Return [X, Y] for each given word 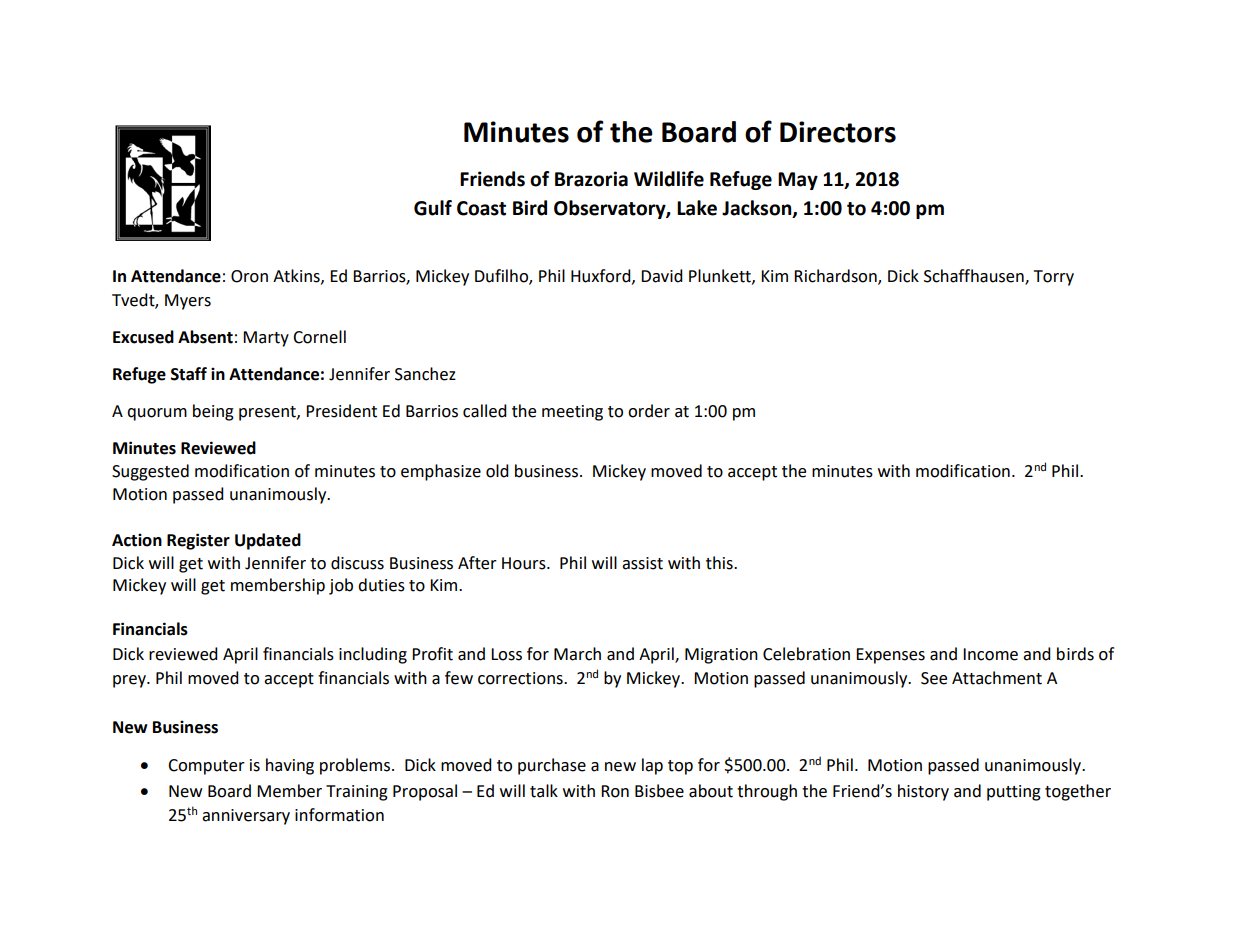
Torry [1054, 278]
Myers [188, 302]
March [577, 654]
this [720, 563]
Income [990, 654]
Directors [838, 132]
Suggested [150, 472]
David [662, 276]
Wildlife [669, 179]
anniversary [246, 817]
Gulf [433, 208]
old [497, 471]
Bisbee [659, 791]
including [373, 655]
